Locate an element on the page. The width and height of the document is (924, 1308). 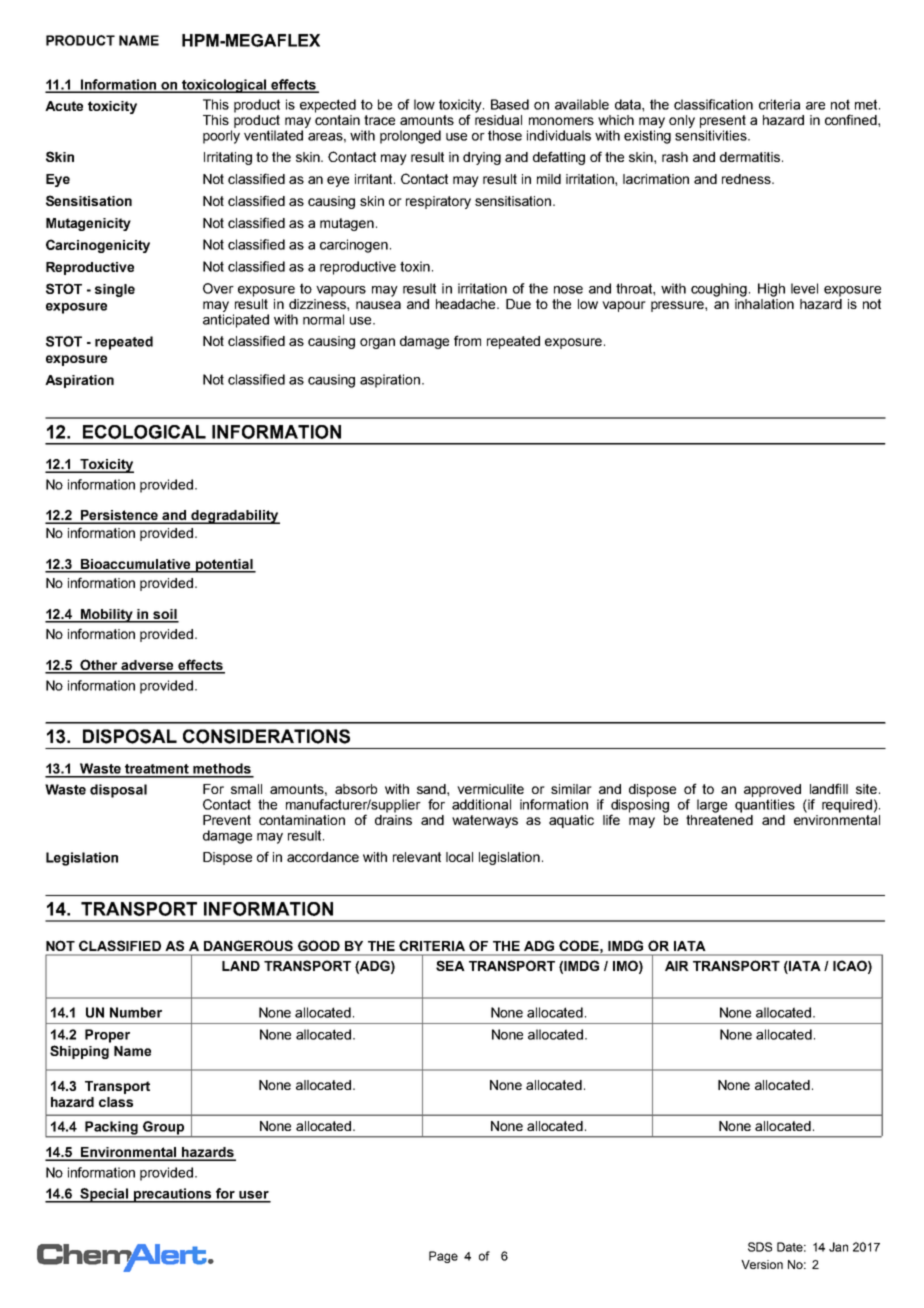
Mobility is located at coordinates (107, 616).
